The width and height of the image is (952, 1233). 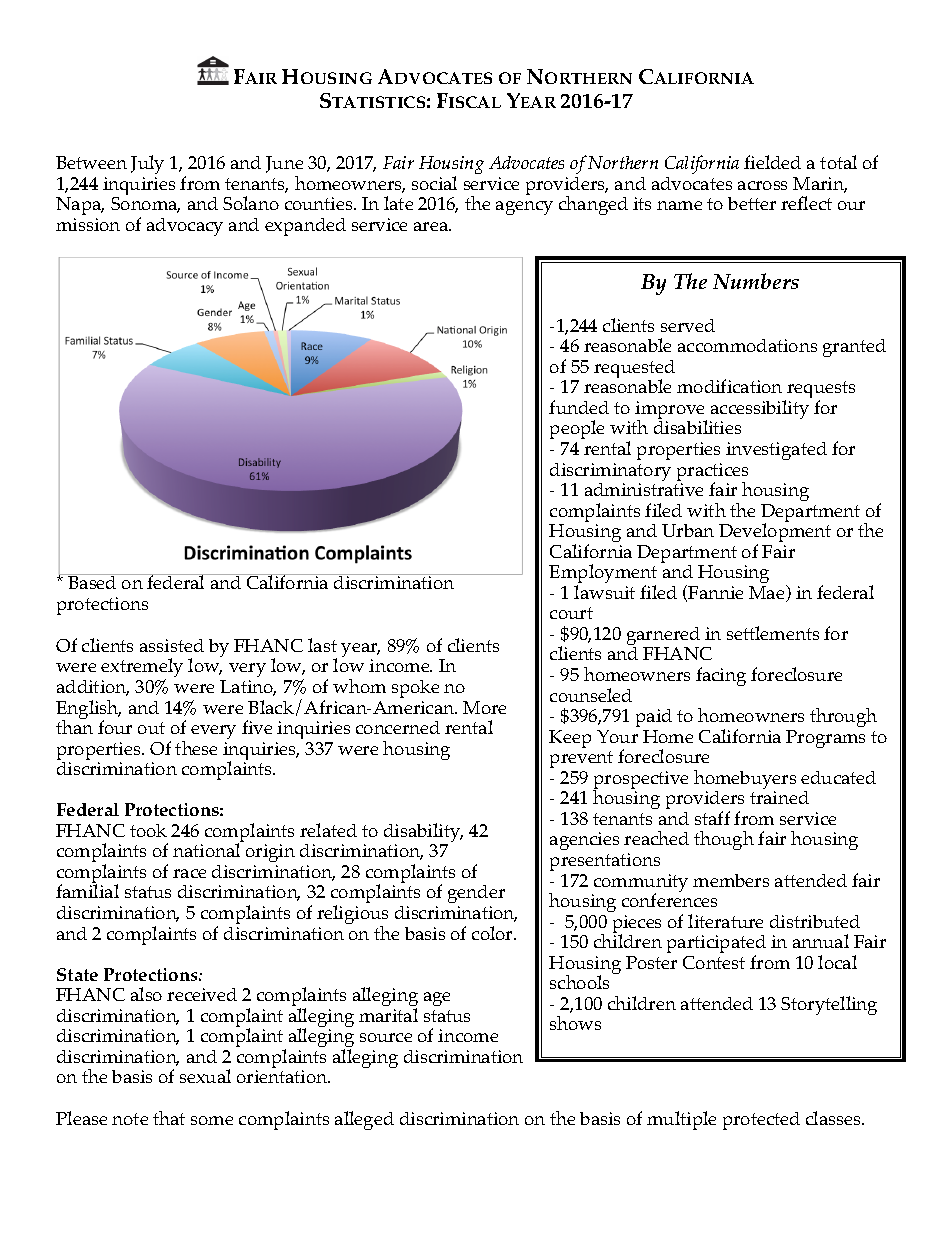 What do you see at coordinates (415, 689) in the image?
I see `spoke` at bounding box center [415, 689].
